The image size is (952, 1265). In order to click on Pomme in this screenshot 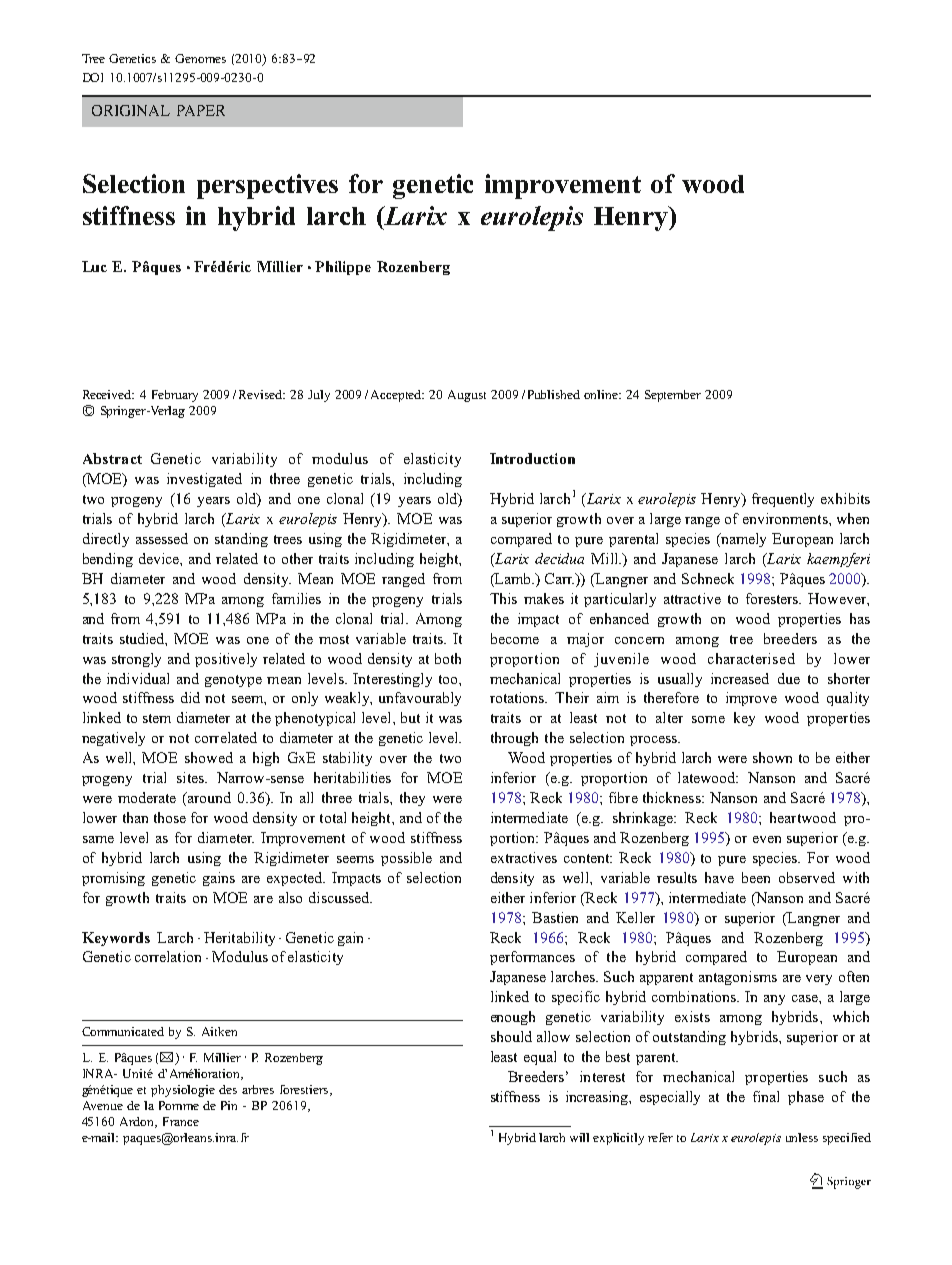, I will do `click(179, 1105)`.
